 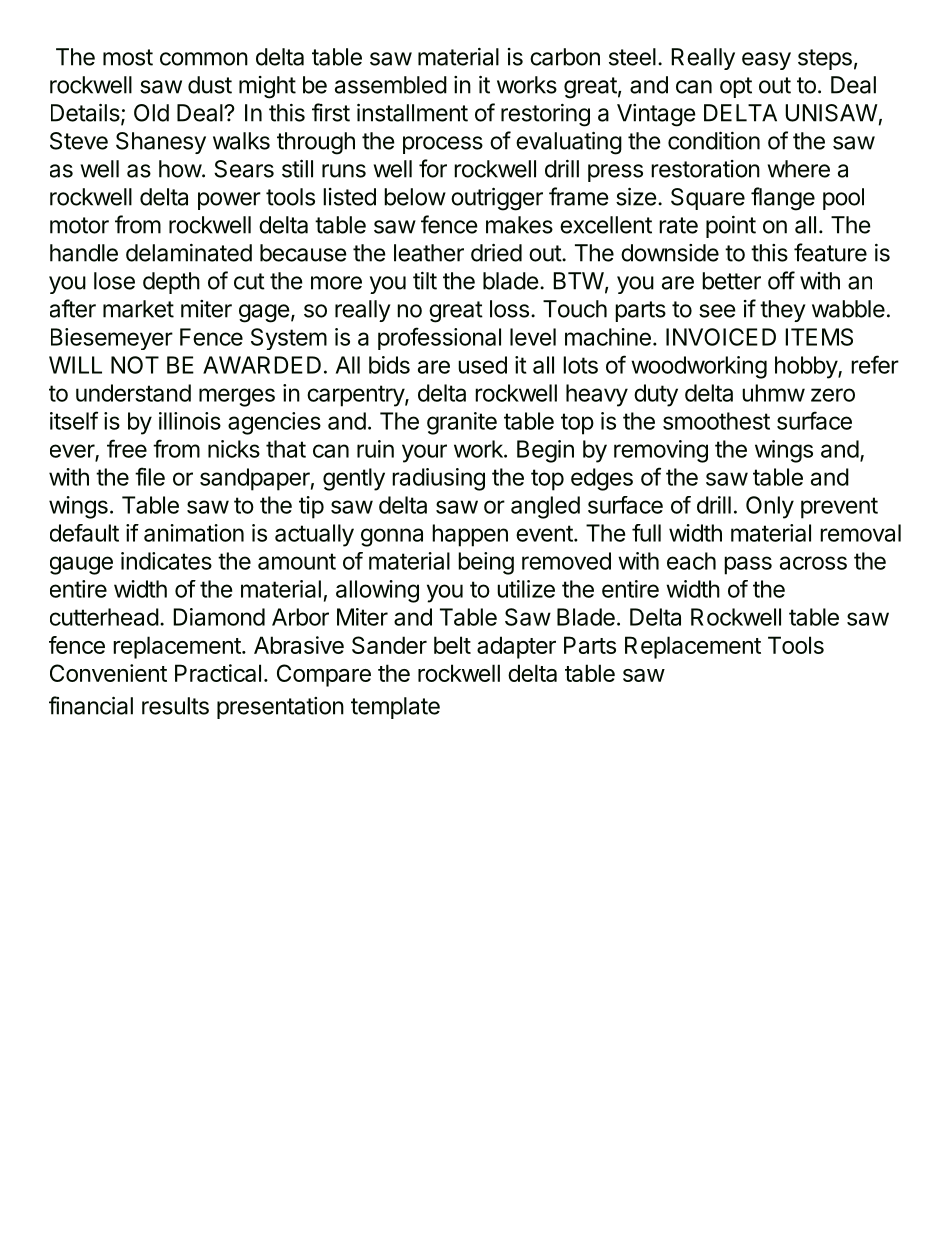 What do you see at coordinates (773, 393) in the screenshot?
I see `uhmw` at bounding box center [773, 393].
